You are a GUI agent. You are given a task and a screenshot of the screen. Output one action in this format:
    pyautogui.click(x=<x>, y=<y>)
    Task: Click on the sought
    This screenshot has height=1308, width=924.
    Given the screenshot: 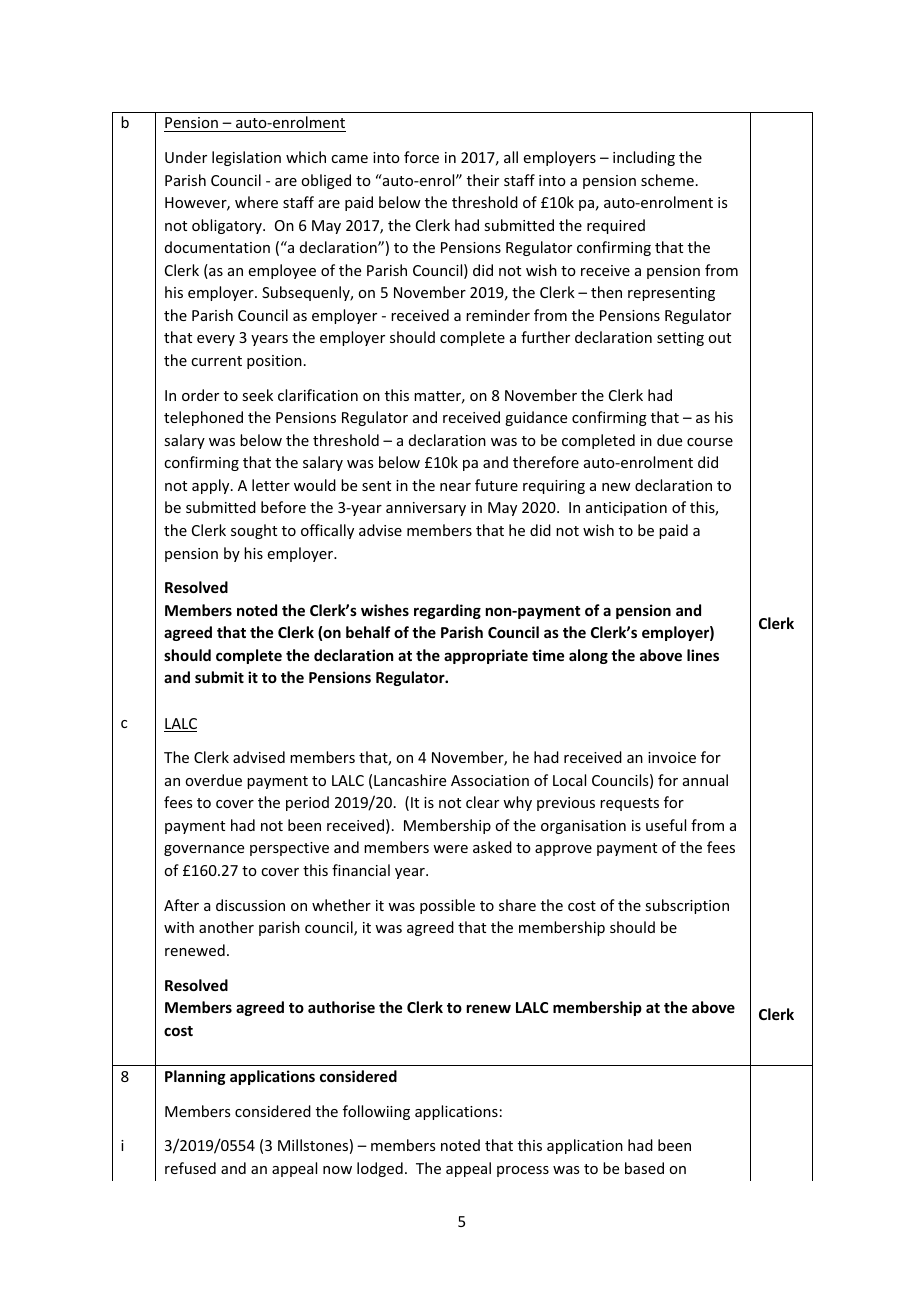 What is the action you would take?
    pyautogui.click(x=254, y=531)
